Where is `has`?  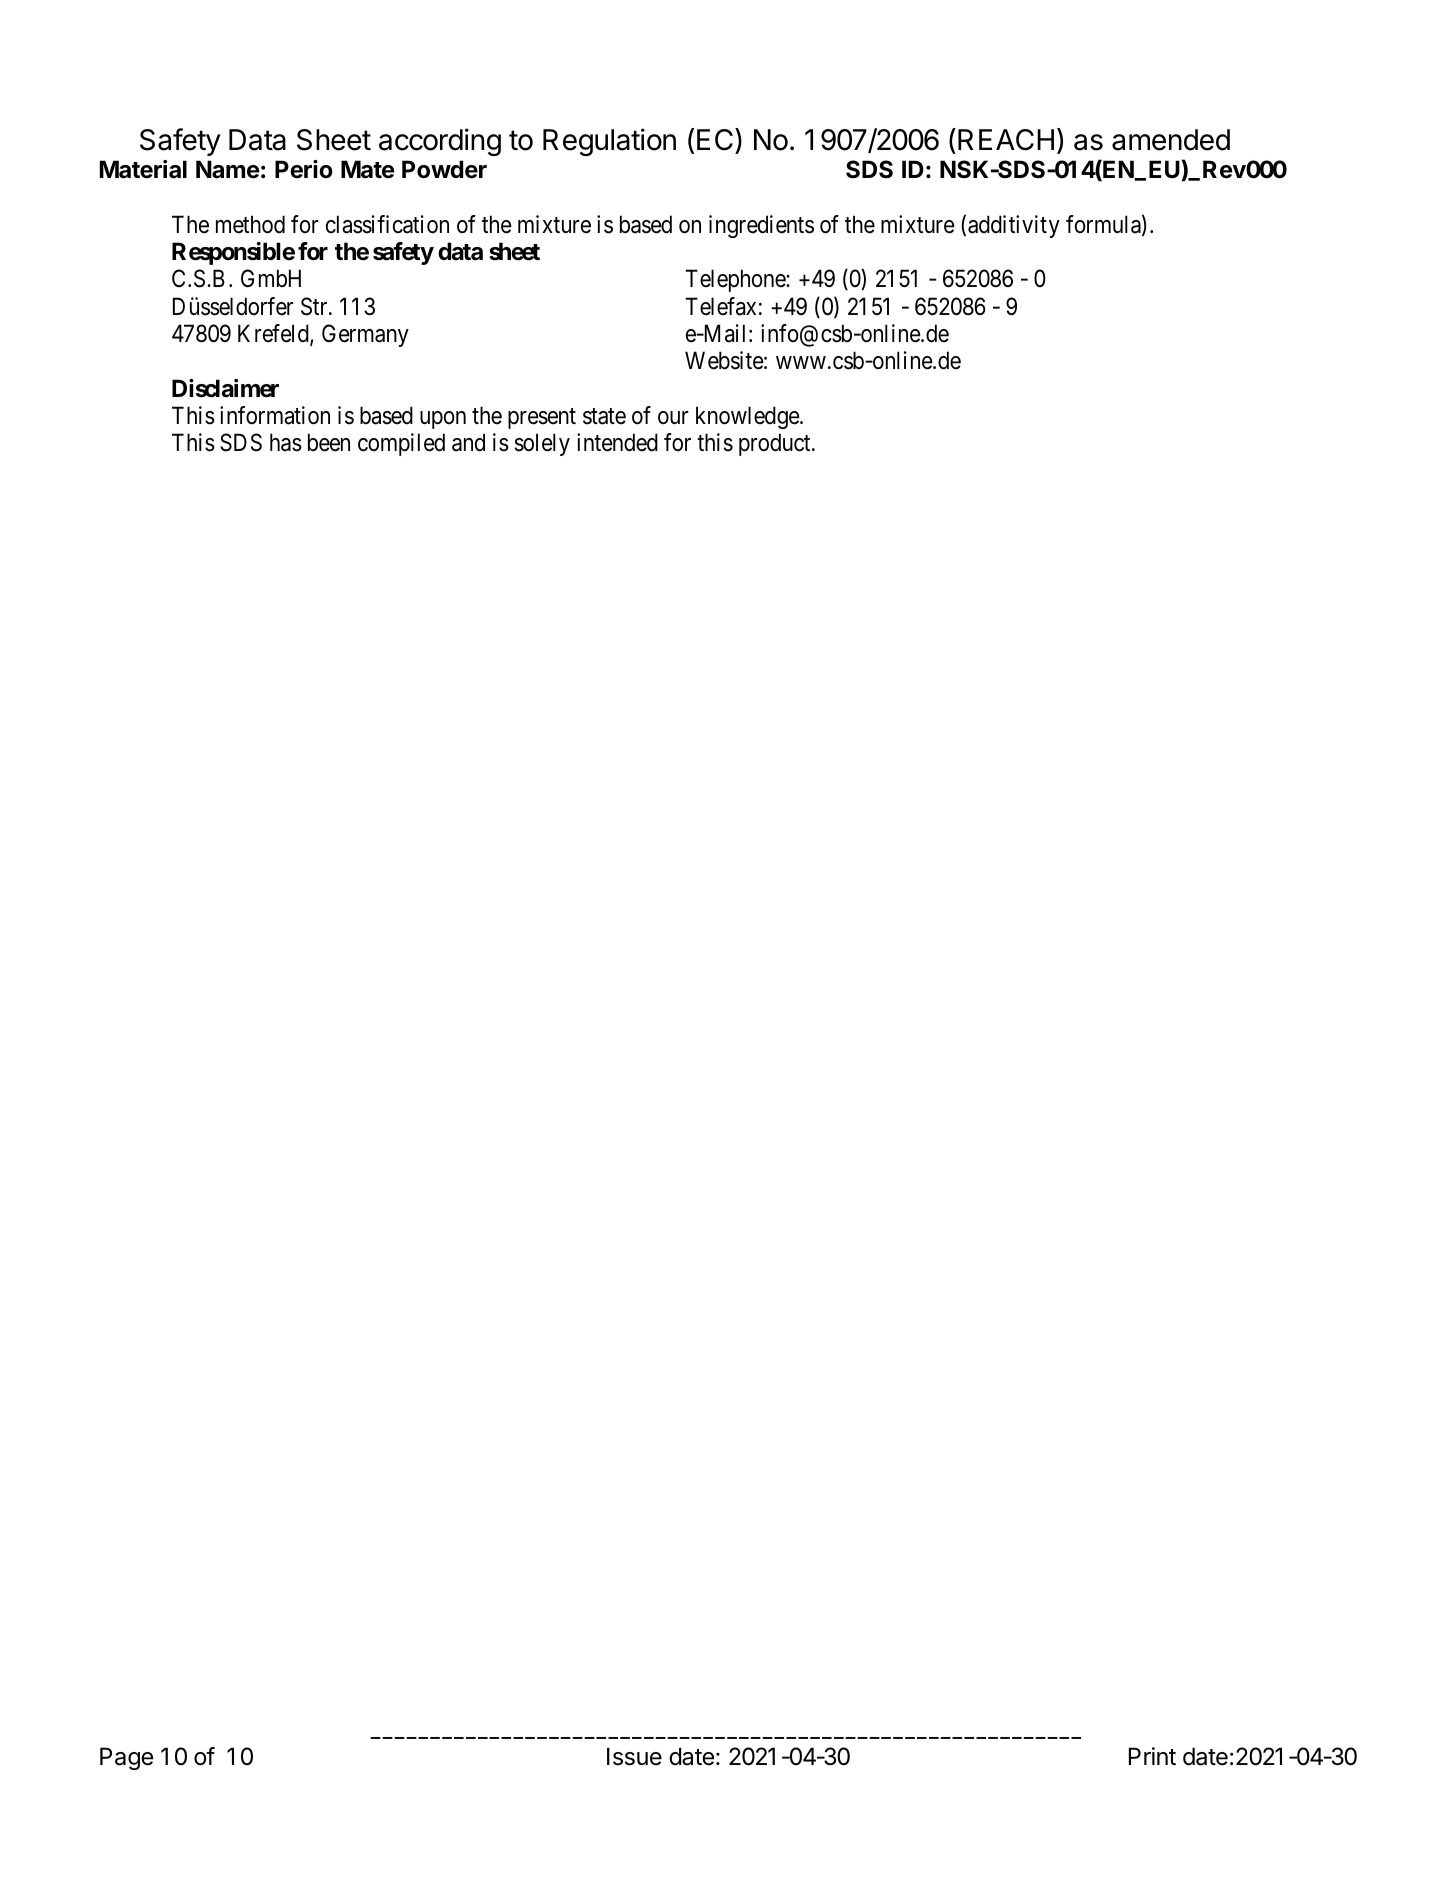
has is located at coordinates (286, 442).
